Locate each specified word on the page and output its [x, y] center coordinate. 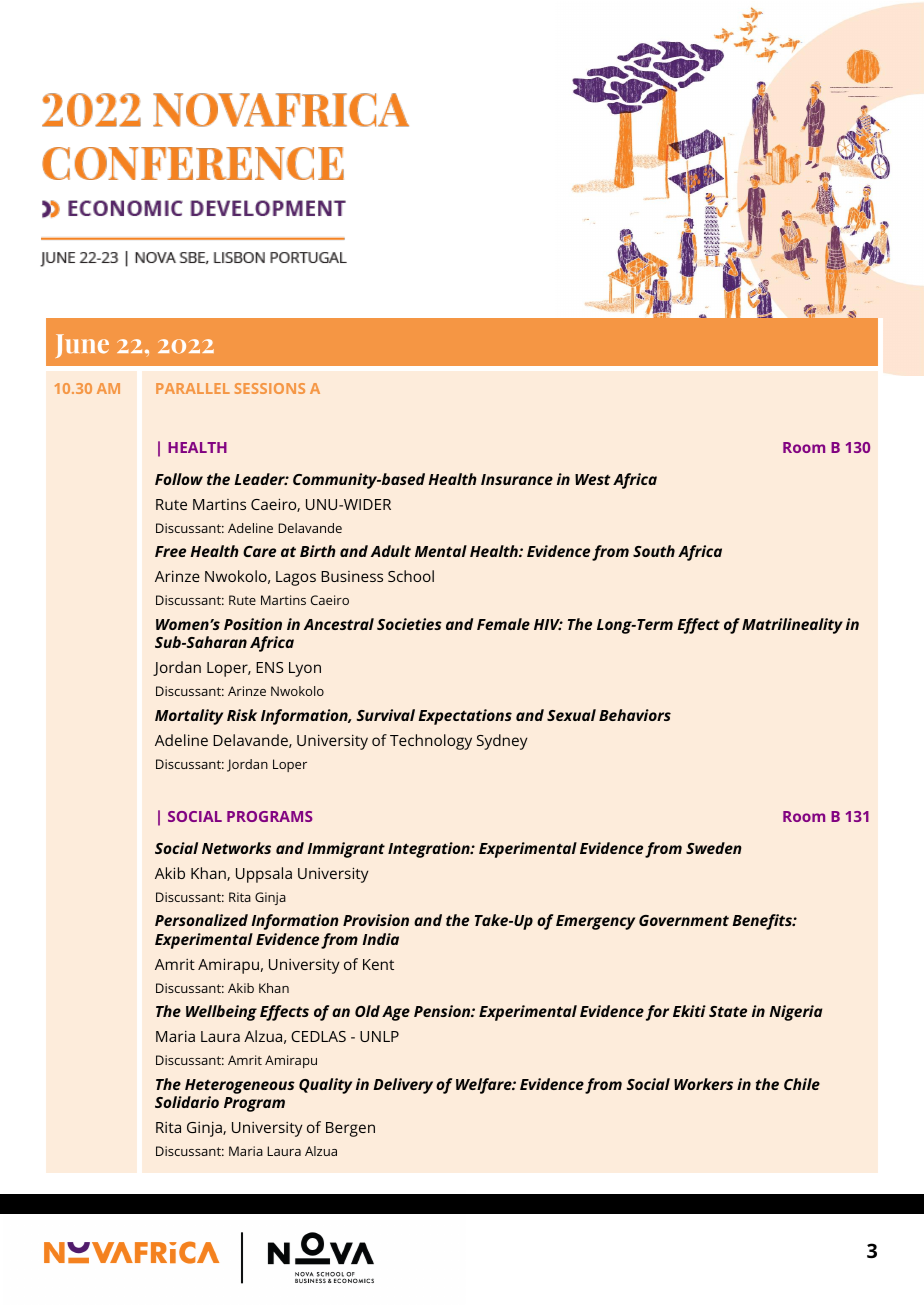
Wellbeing [221, 1013]
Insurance [517, 479]
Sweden [714, 848]
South [654, 551]
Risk [242, 715]
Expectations [465, 717]
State [728, 1011]
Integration [430, 850]
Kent [378, 964]
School [411, 576]
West [592, 479]
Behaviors [635, 715]
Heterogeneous [240, 1088]
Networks [236, 848]
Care [259, 551]
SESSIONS [270, 388]
